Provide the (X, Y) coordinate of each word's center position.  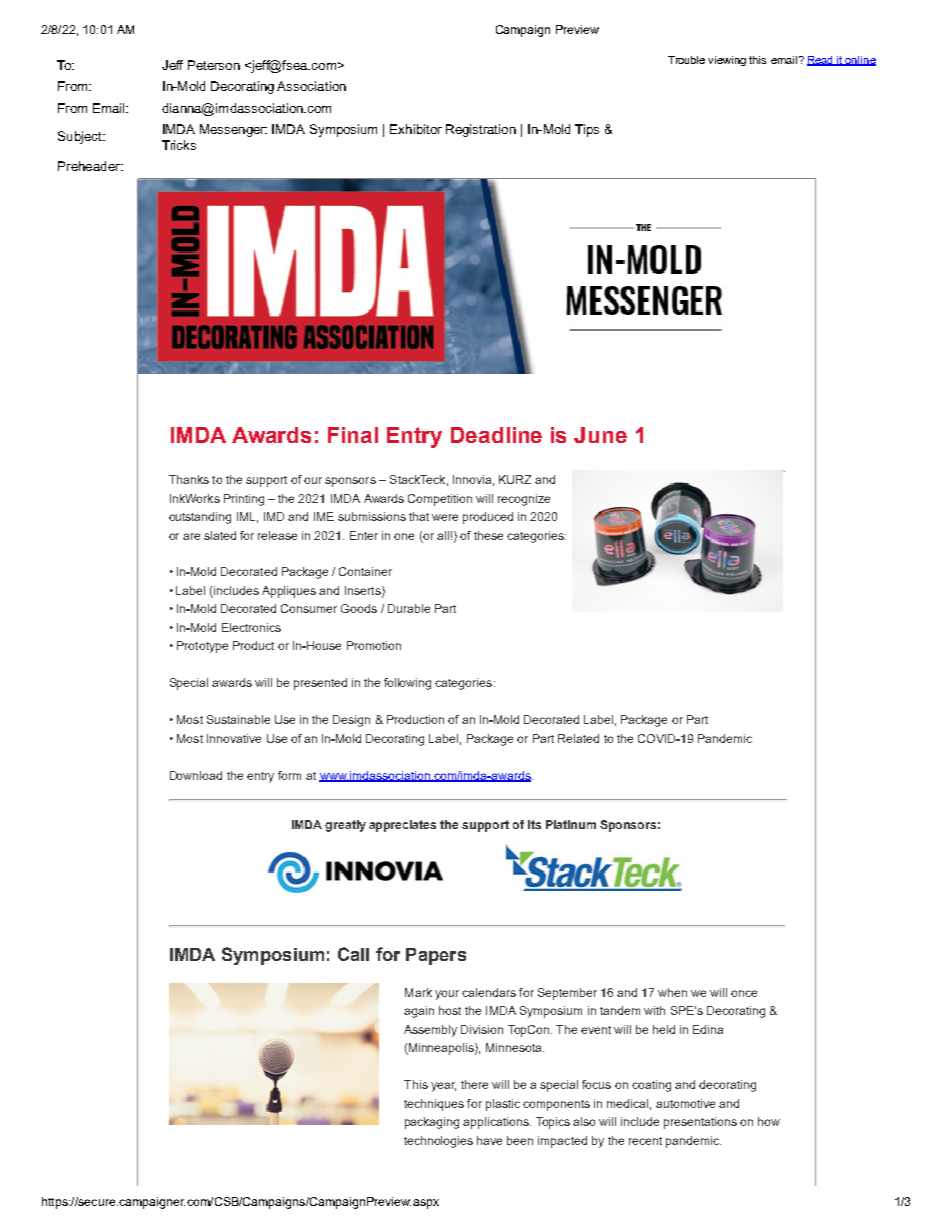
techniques (434, 1105)
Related (578, 738)
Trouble (686, 60)
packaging (432, 1123)
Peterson (214, 65)
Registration (481, 130)
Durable (409, 608)
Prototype (202, 647)
